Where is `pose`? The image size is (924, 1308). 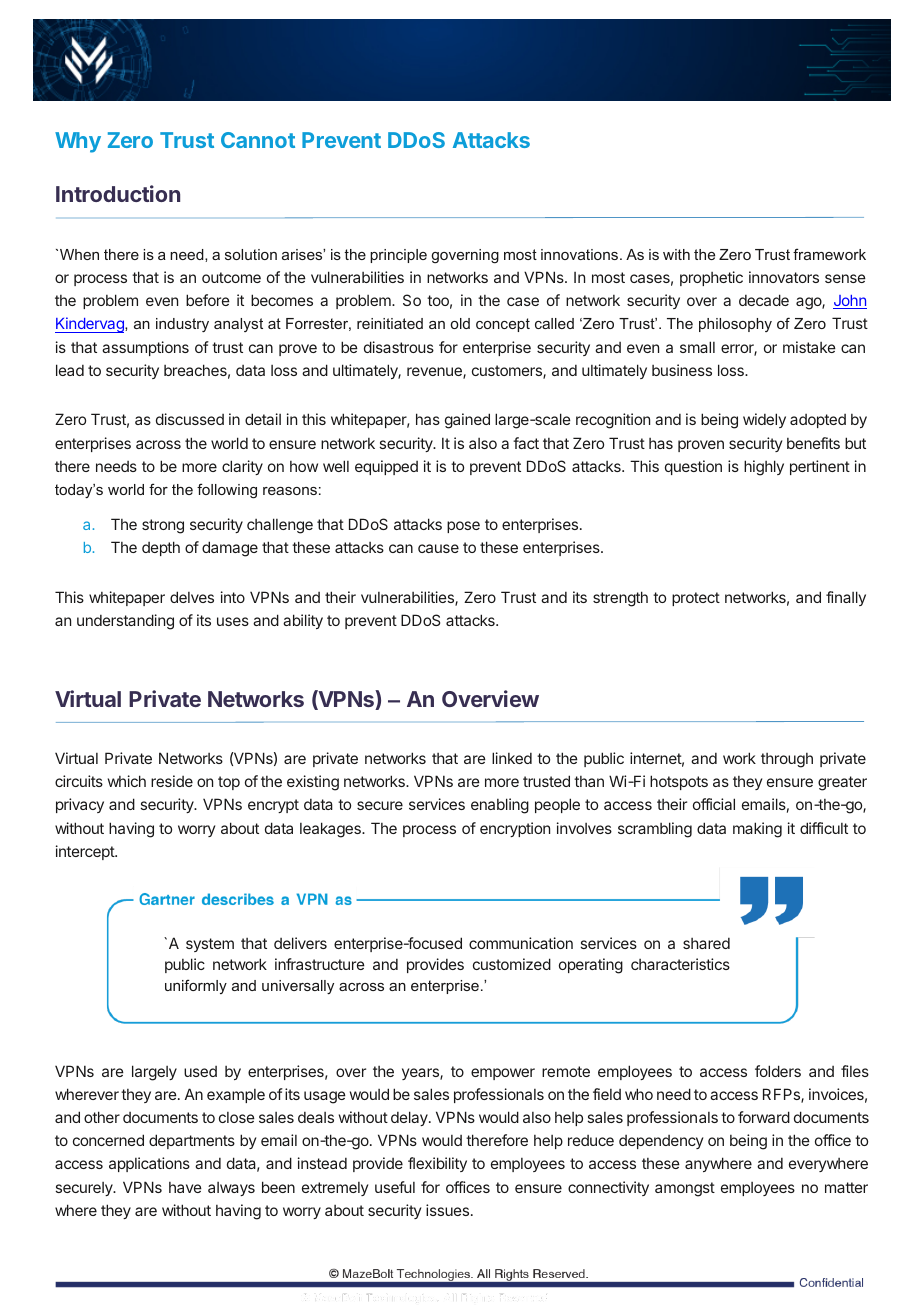 pose is located at coordinates (463, 527).
